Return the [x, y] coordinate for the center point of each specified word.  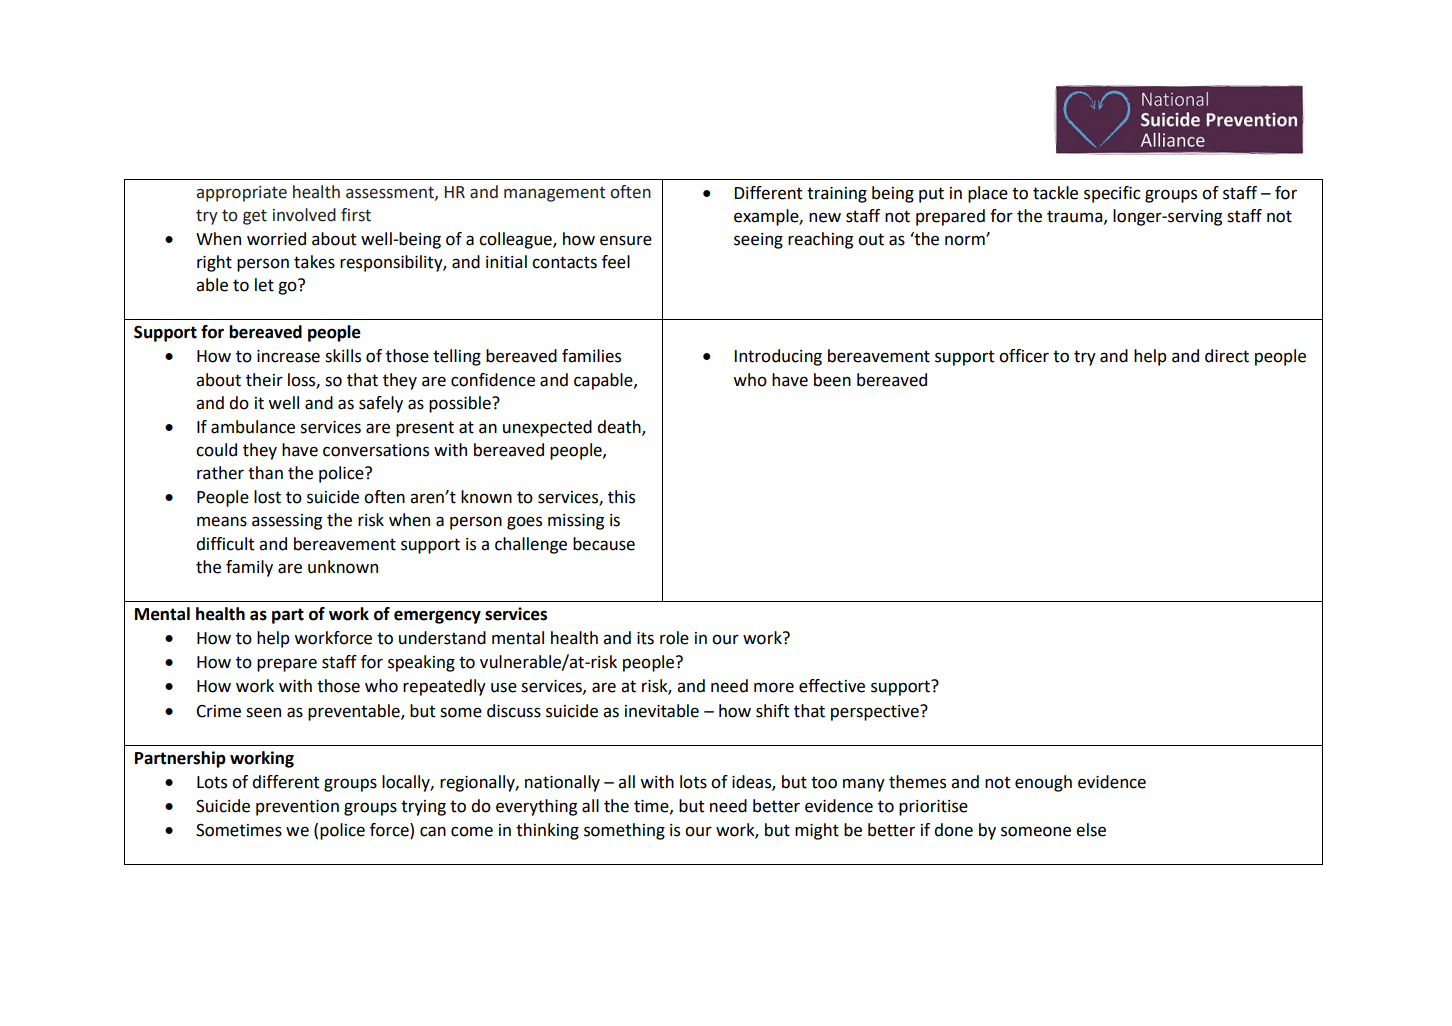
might [817, 831]
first [356, 215]
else [1091, 830]
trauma [1076, 217]
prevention [297, 808]
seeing [758, 241]
